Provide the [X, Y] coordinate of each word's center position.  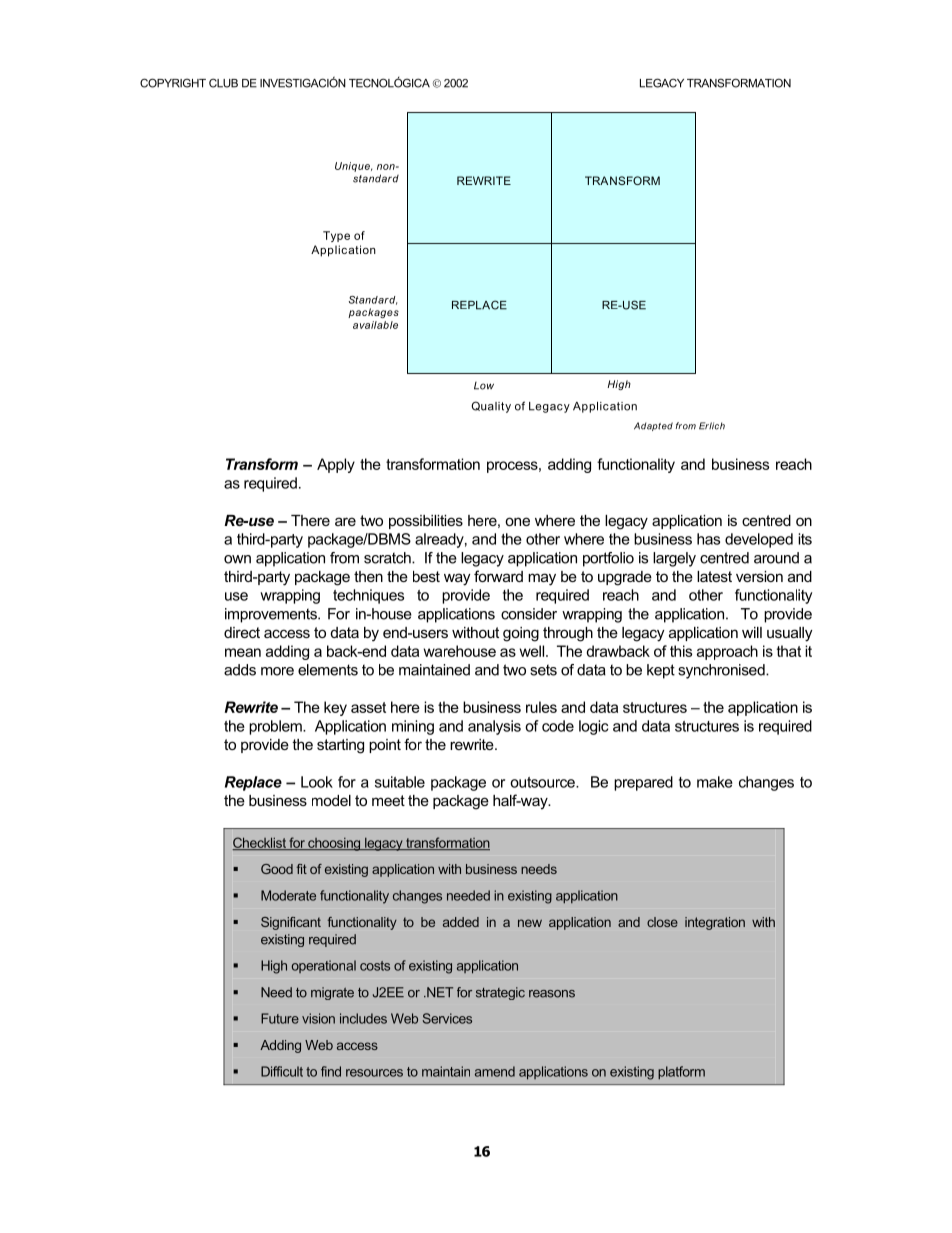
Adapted [653, 426]
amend [495, 1071]
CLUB [223, 83]
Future [280, 1018]
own [237, 559]
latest [714, 576]
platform [681, 1073]
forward [498, 576]
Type [336, 236]
